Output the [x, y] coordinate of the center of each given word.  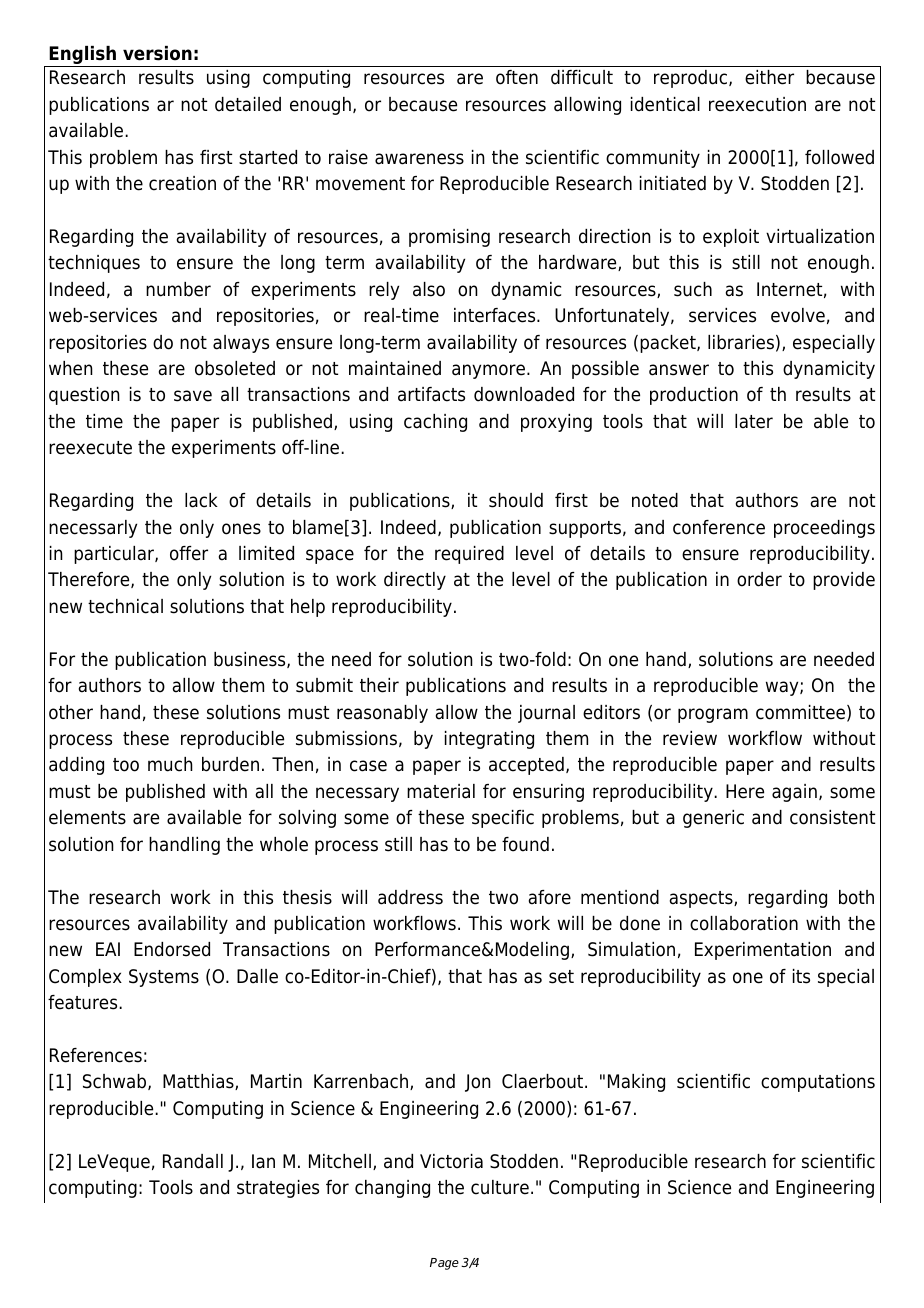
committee [802, 713]
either [769, 77]
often [517, 77]
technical [125, 606]
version [157, 53]
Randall [193, 1161]
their [379, 685]
